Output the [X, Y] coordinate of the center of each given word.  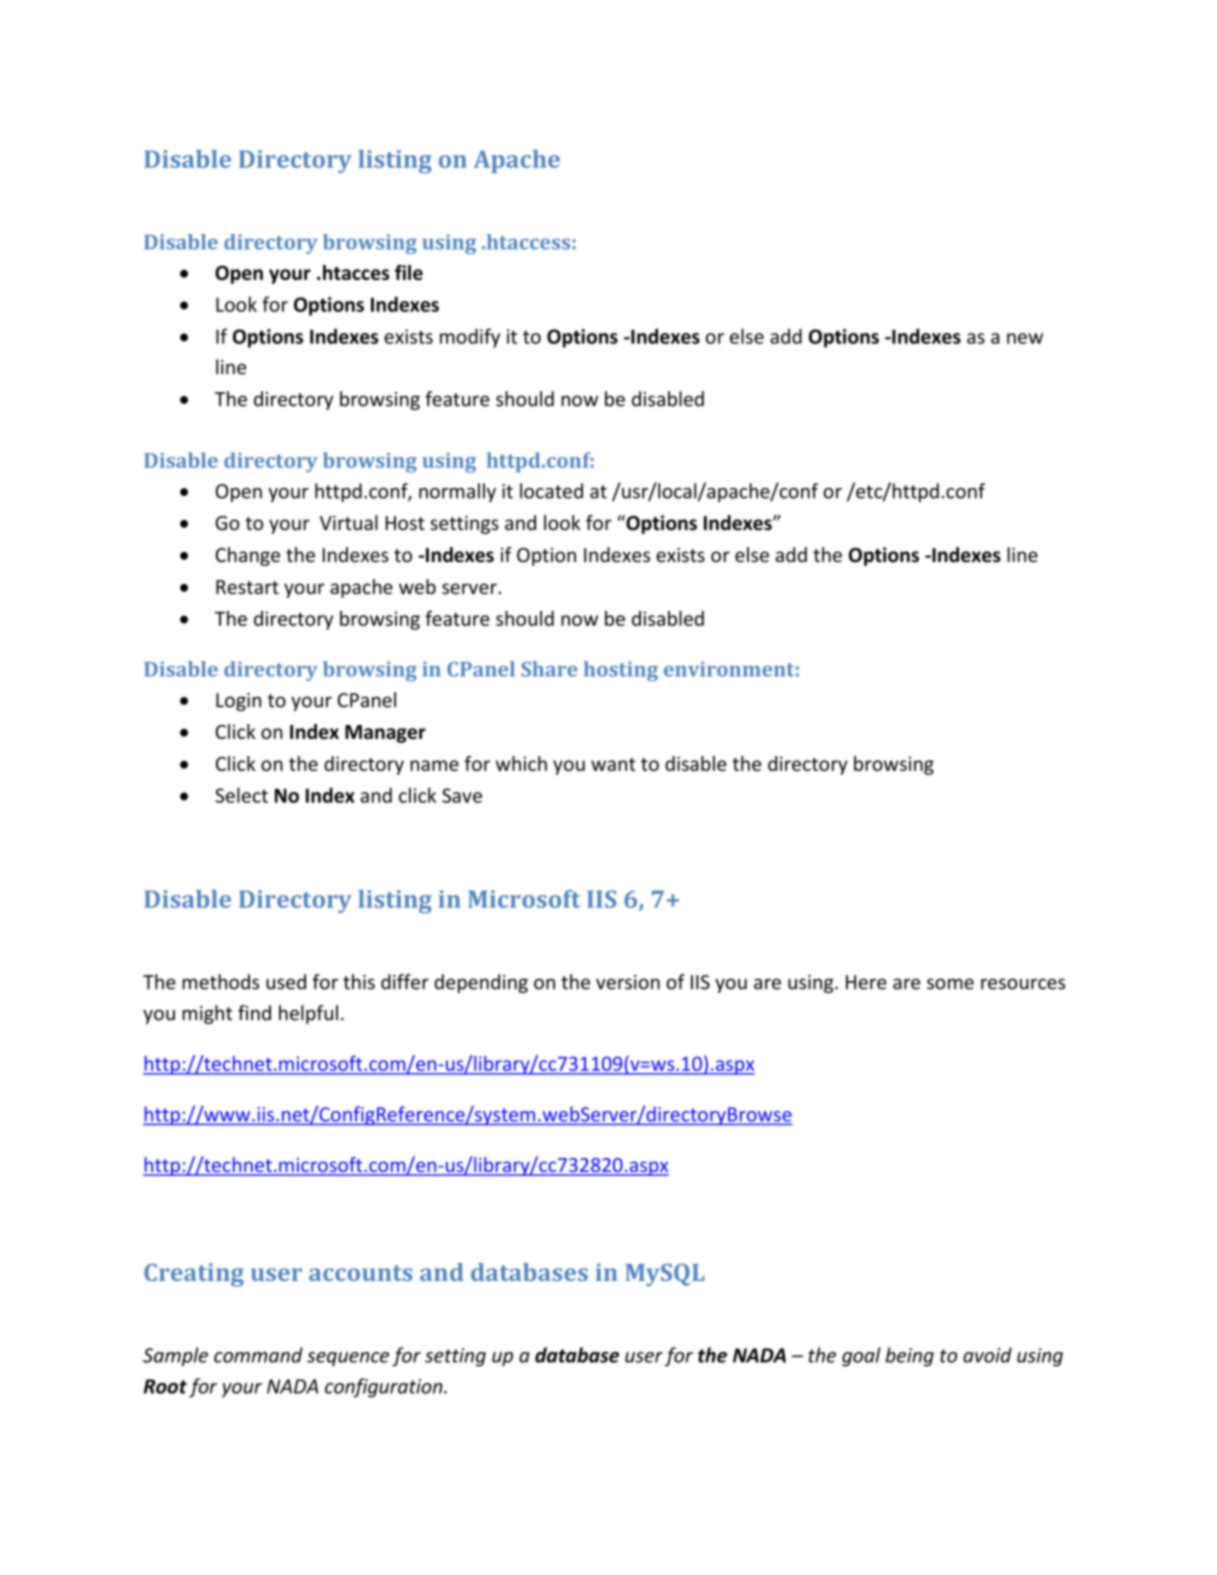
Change [247, 556]
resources [1023, 984]
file [409, 272]
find [254, 1013]
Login [238, 702]
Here [866, 982]
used [286, 982]
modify [470, 338]
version [628, 982]
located [551, 491]
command [258, 1355]
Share [549, 669]
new [1025, 338]
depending [481, 983]
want [613, 764]
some [950, 984]
